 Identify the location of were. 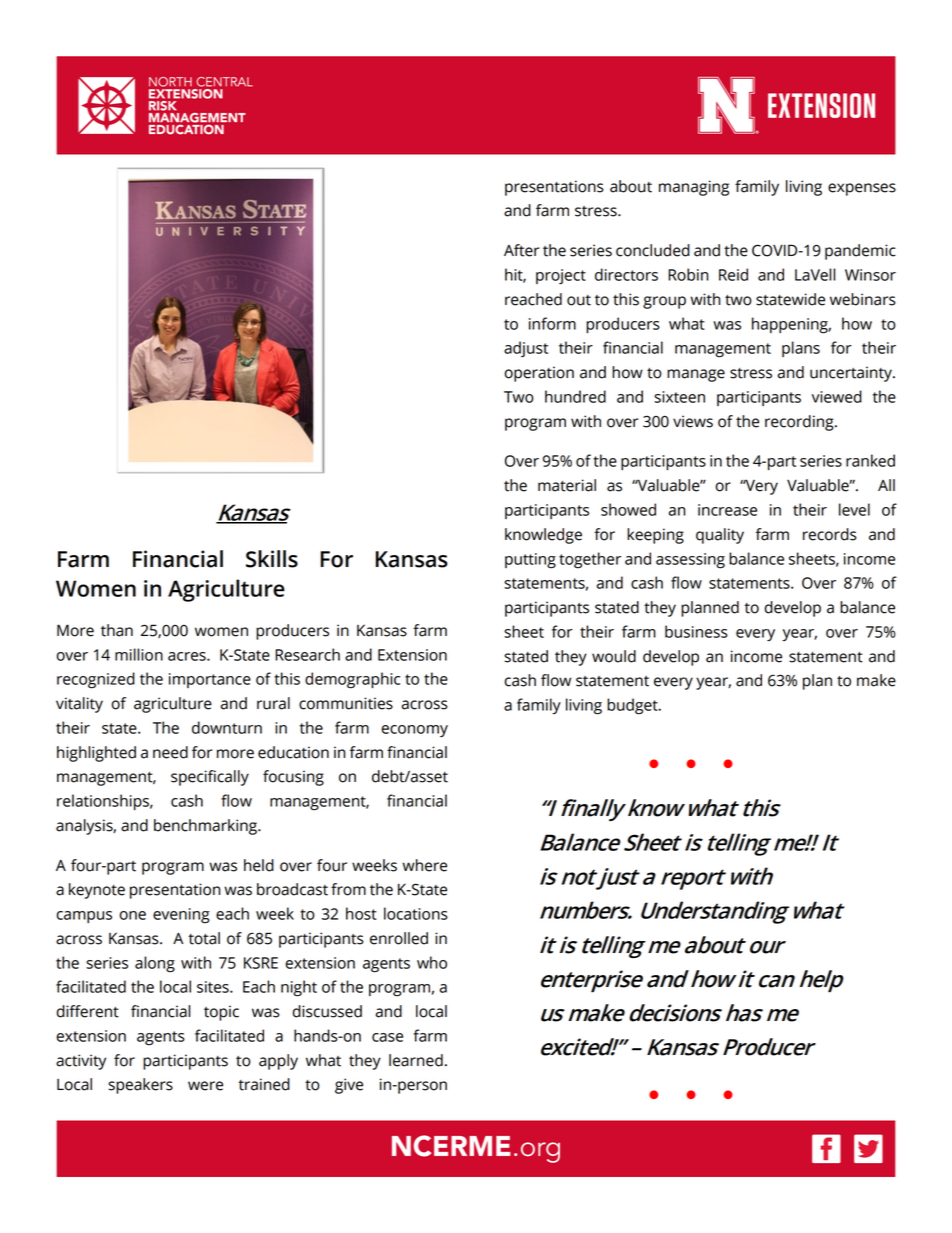
(205, 1086).
